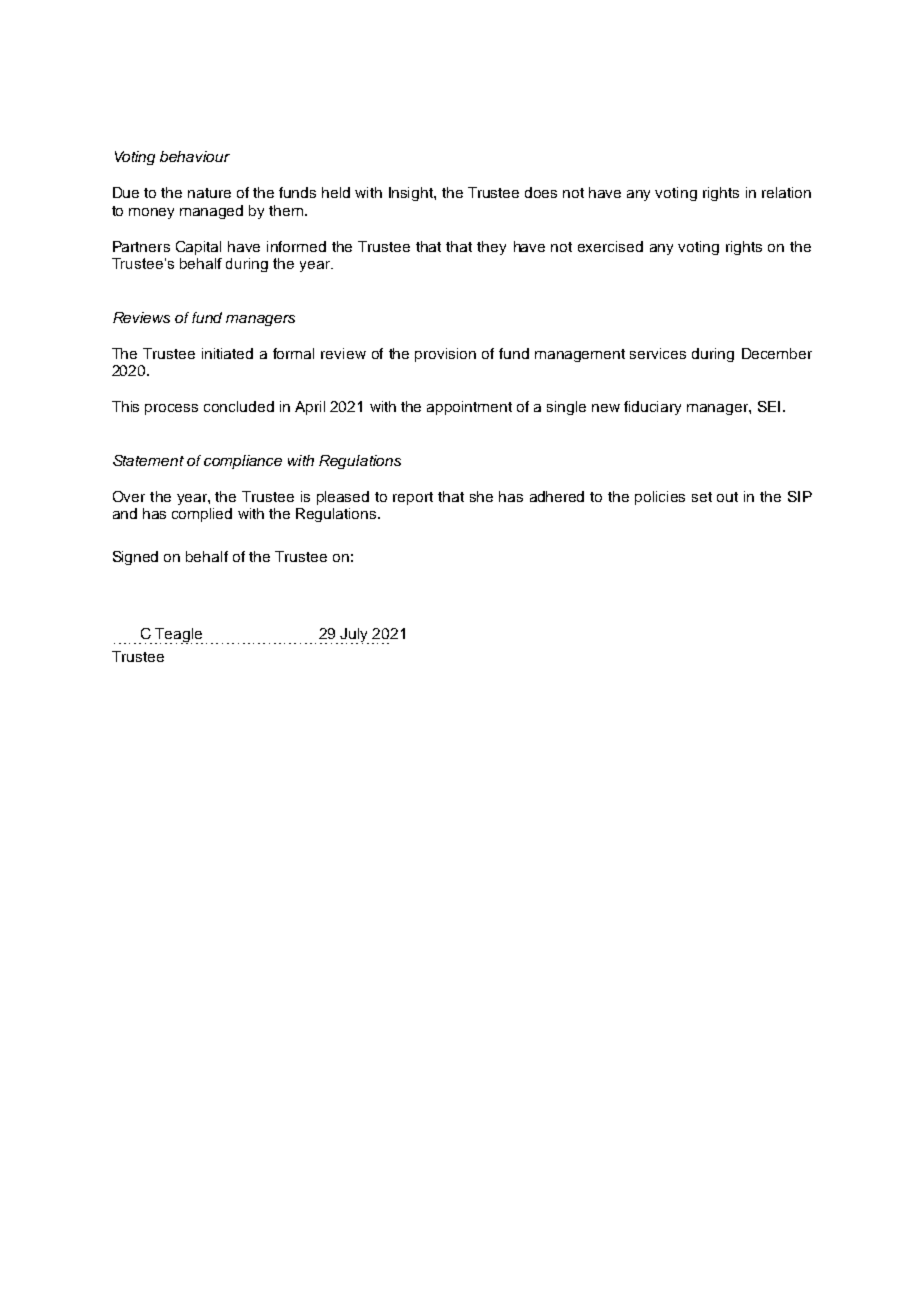  What do you see at coordinates (413, 498) in the screenshot?
I see `report` at bounding box center [413, 498].
